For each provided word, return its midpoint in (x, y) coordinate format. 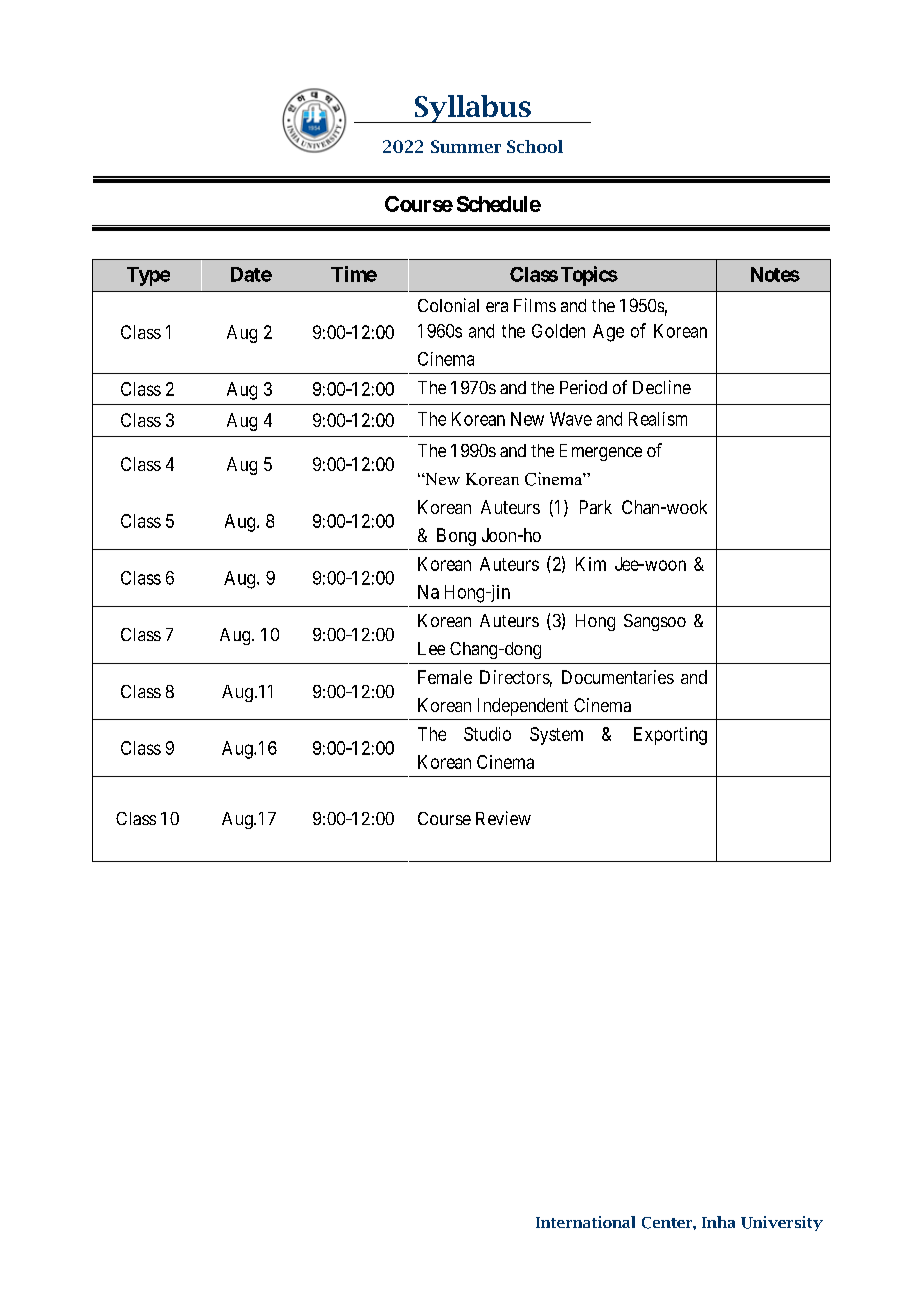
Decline (662, 387)
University (782, 1223)
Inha (718, 1222)
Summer (466, 146)
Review (503, 818)
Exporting (670, 736)
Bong (456, 537)
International (585, 1222)
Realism (658, 419)
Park (596, 507)
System (556, 736)
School (535, 146)
